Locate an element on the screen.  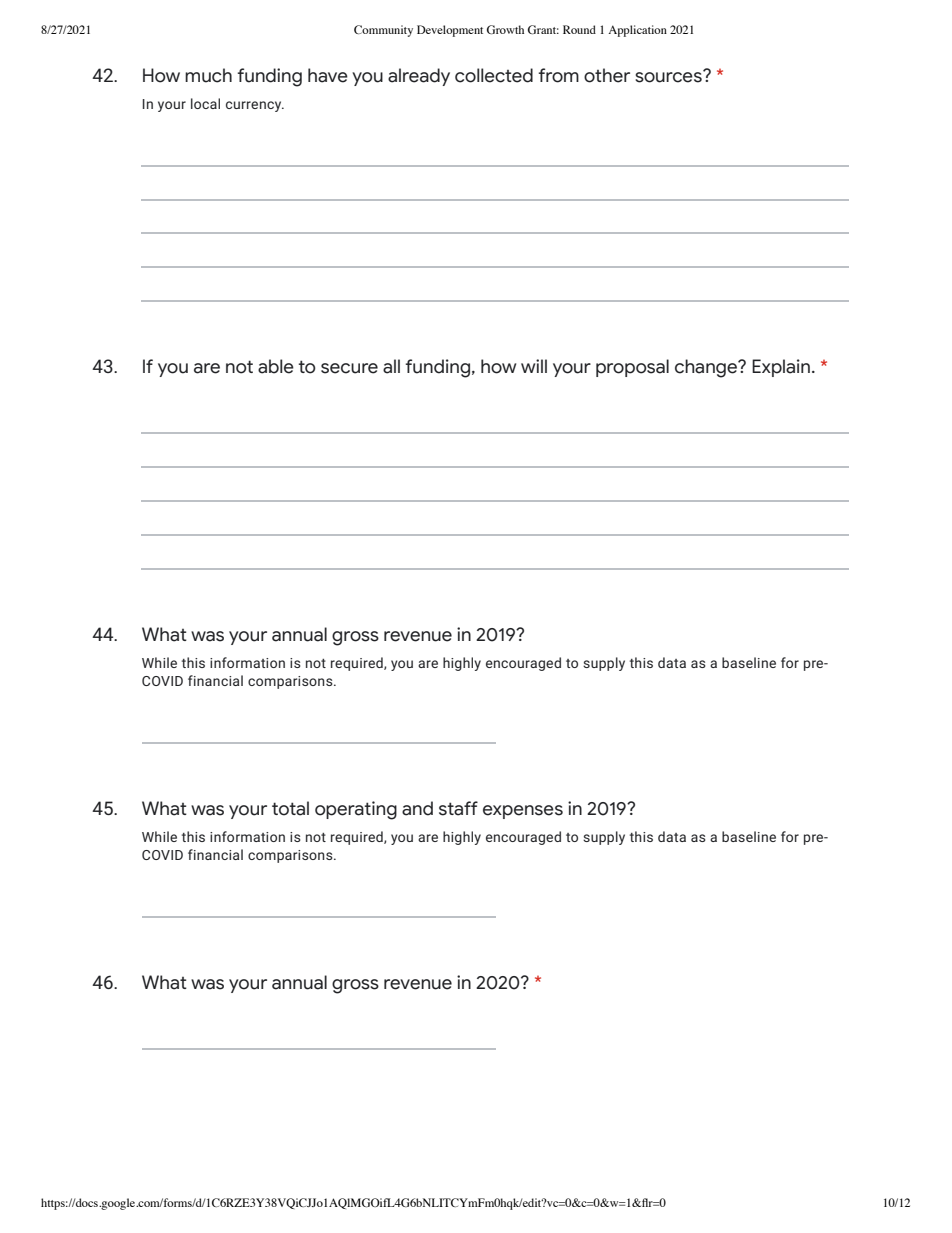
secure is located at coordinates (349, 368).
